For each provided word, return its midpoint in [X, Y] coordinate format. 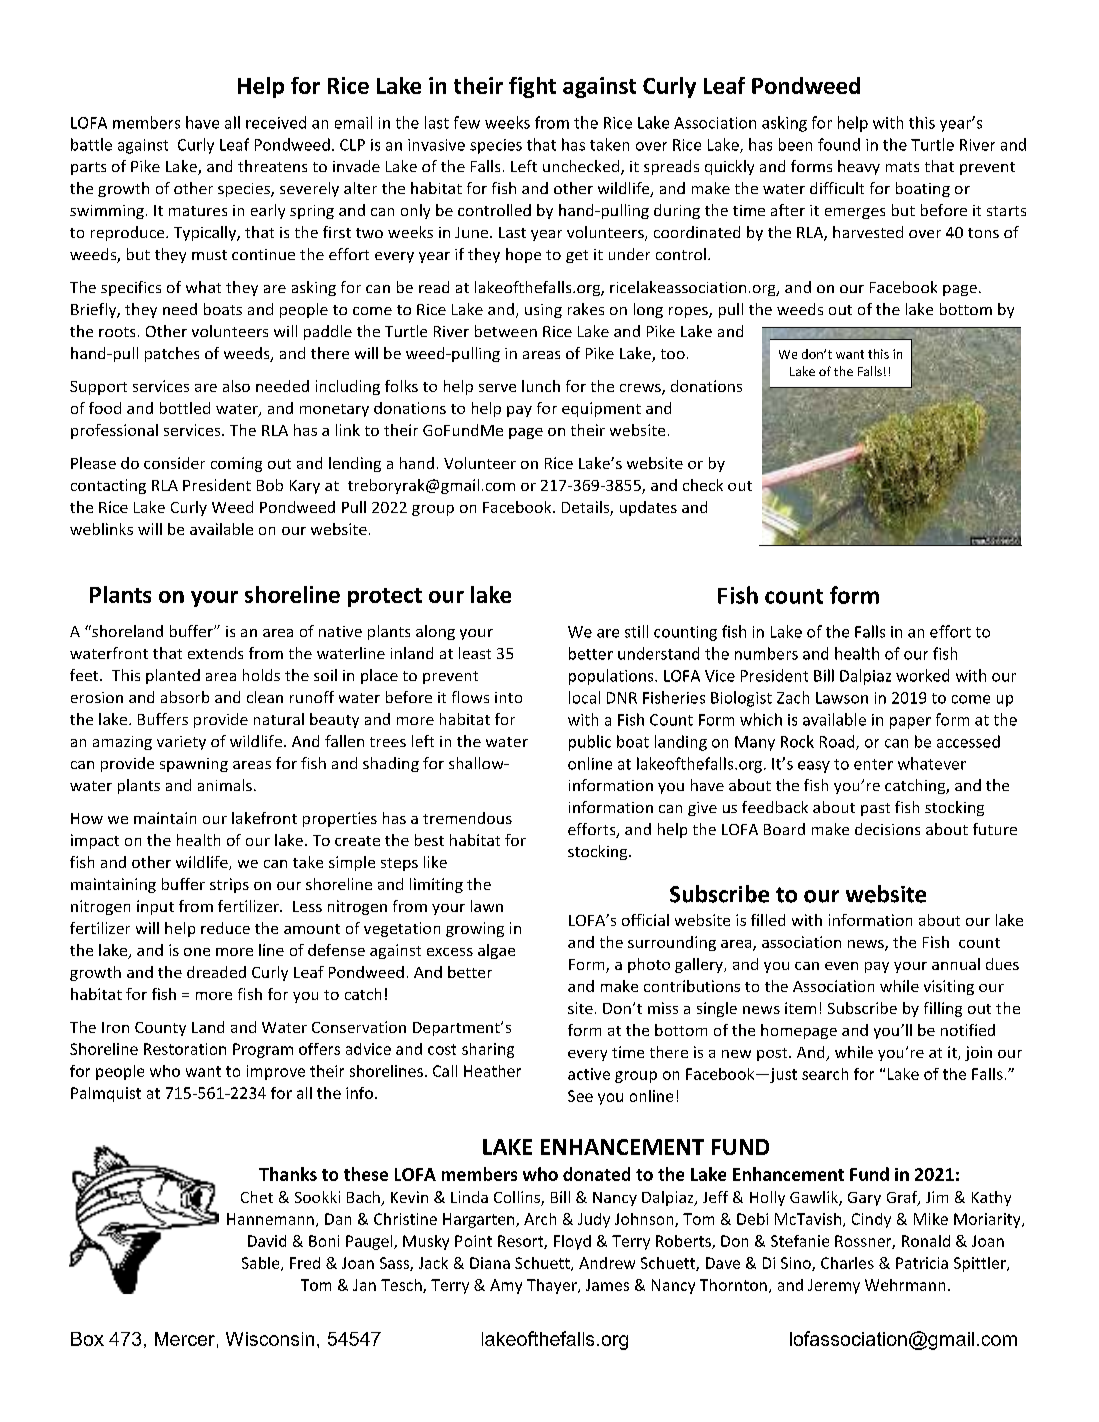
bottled [185, 408]
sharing [488, 1050]
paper [910, 723]
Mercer [185, 1339]
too [673, 354]
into [508, 697]
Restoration [185, 1049]
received [276, 122]
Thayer [553, 1286]
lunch [541, 386]
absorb [185, 697]
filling [943, 1009]
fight [532, 87]
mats [902, 167]
